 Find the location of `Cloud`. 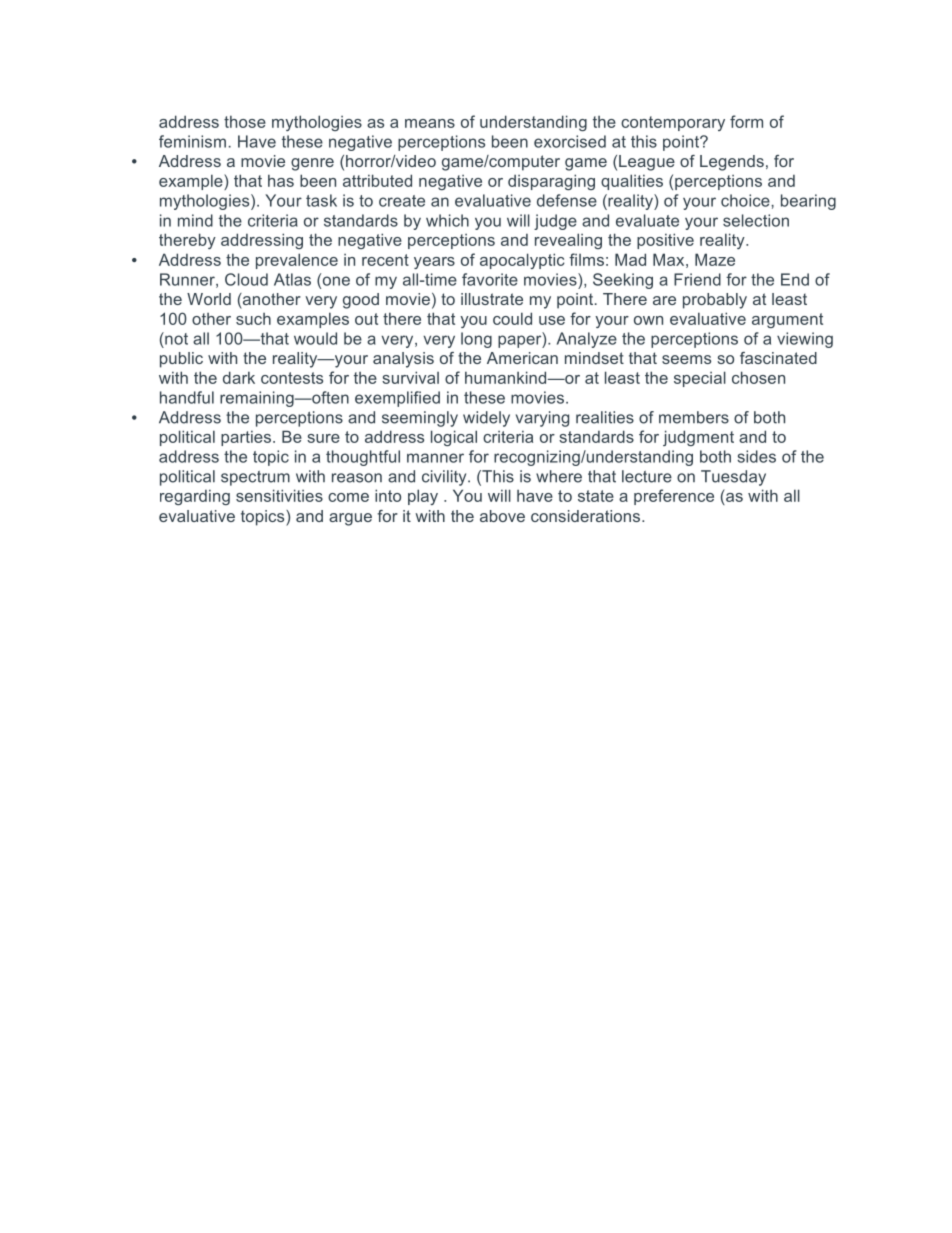

Cloud is located at coordinates (246, 279).
